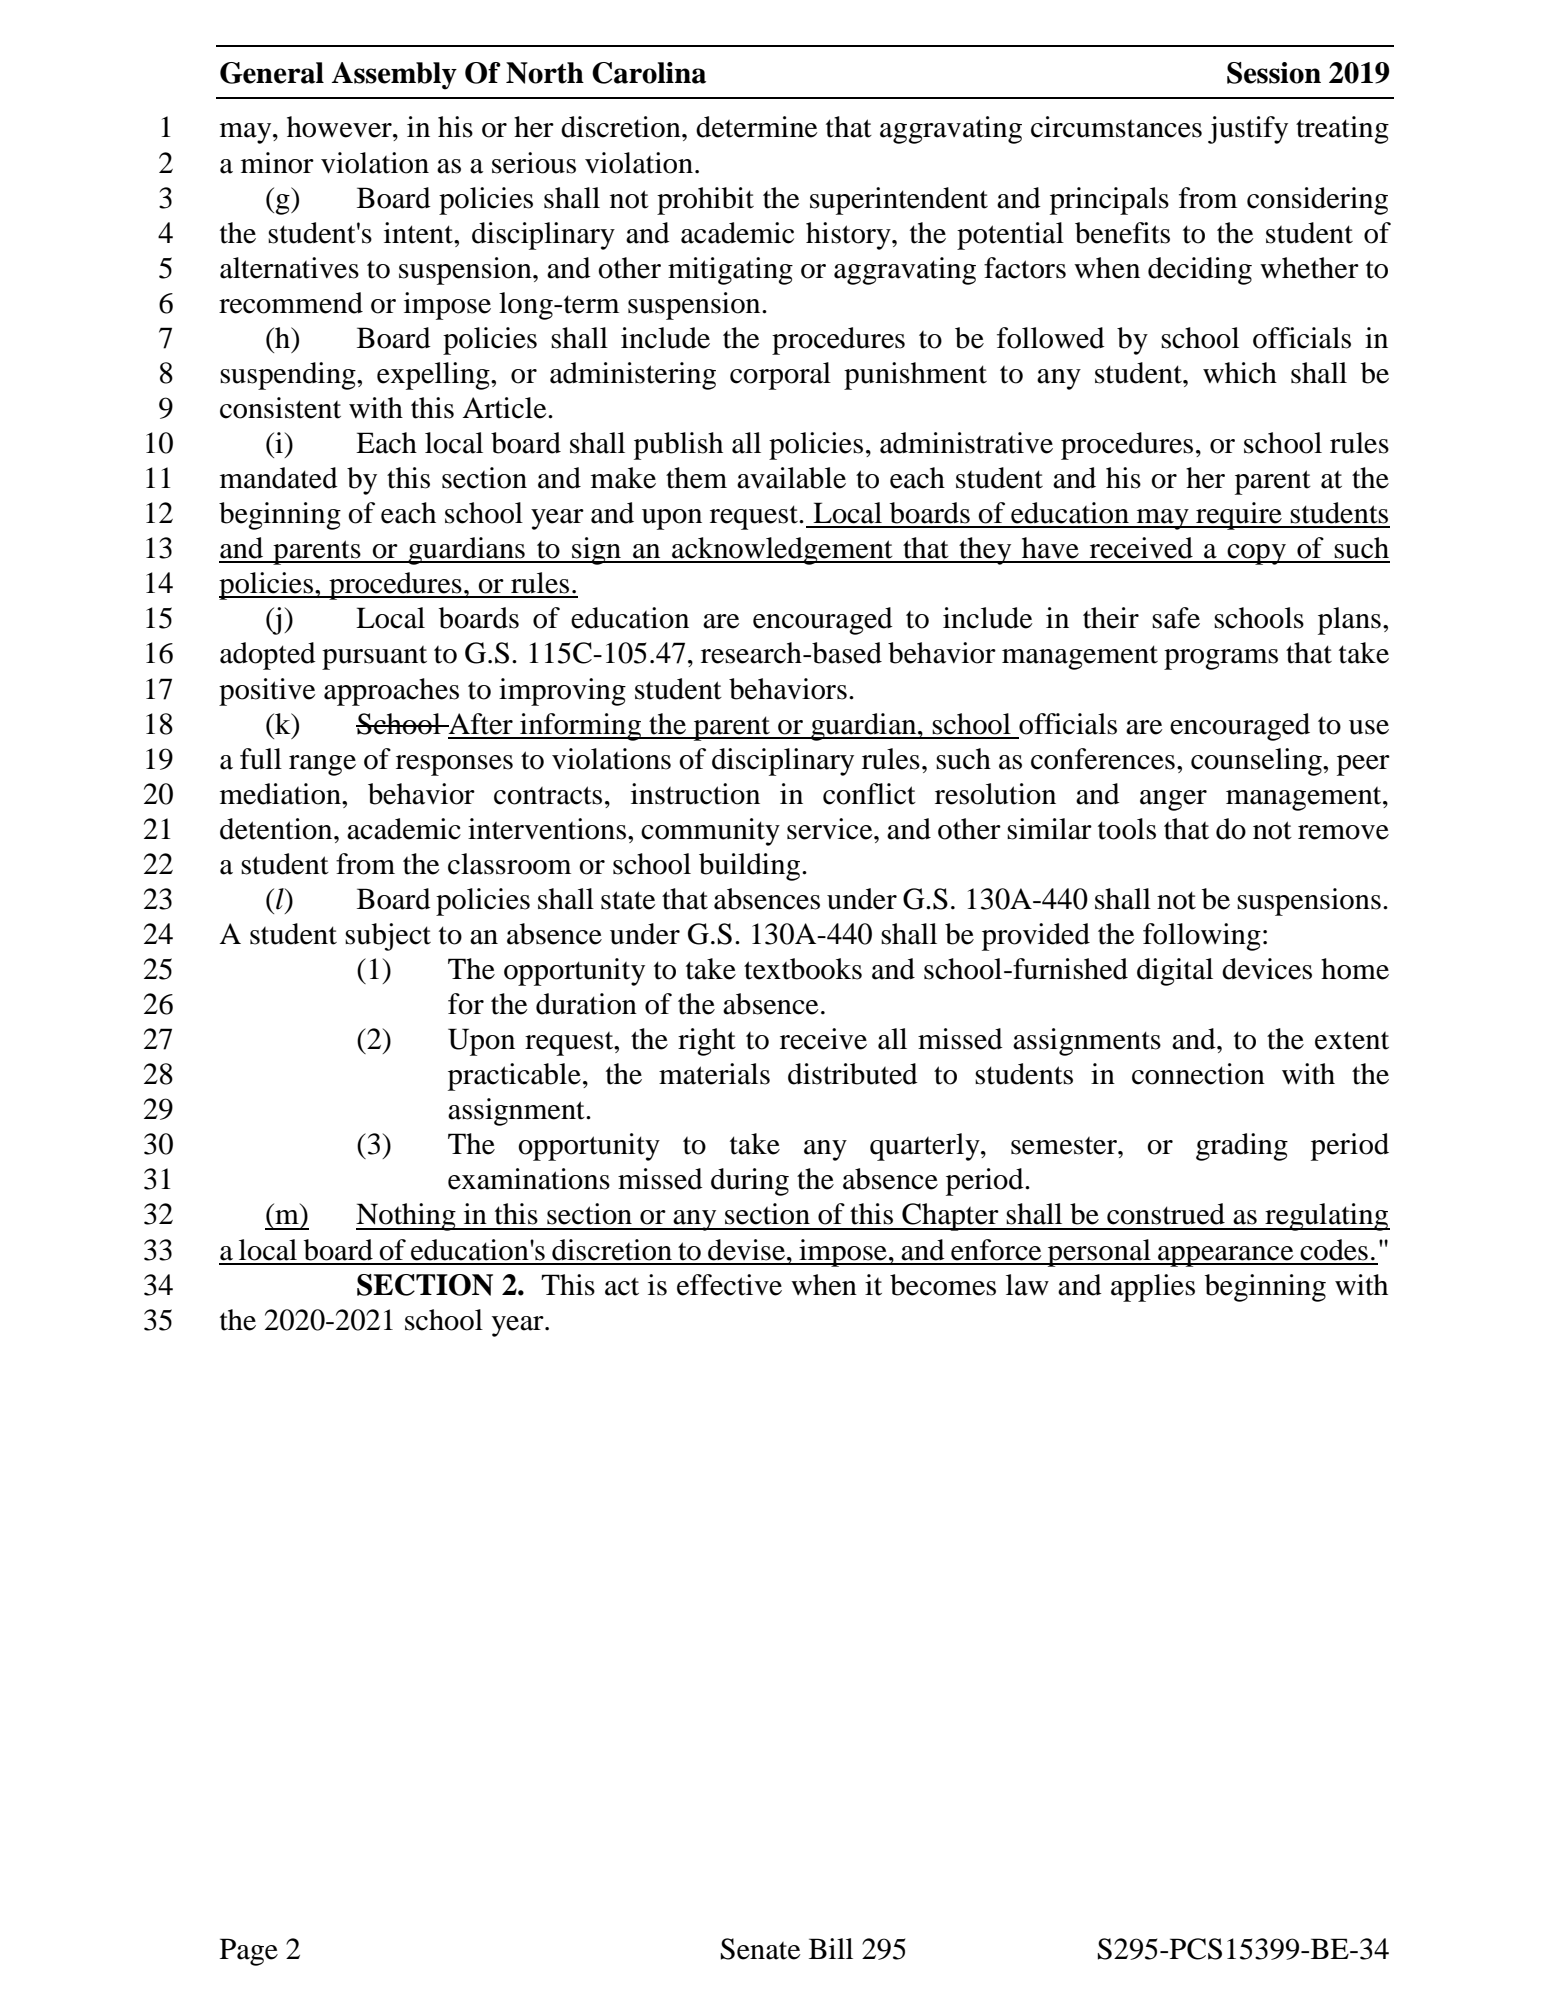 The height and width of the page is (2012, 1554). Describe the element at coordinates (1239, 516) in the page. I see `require` at that location.
